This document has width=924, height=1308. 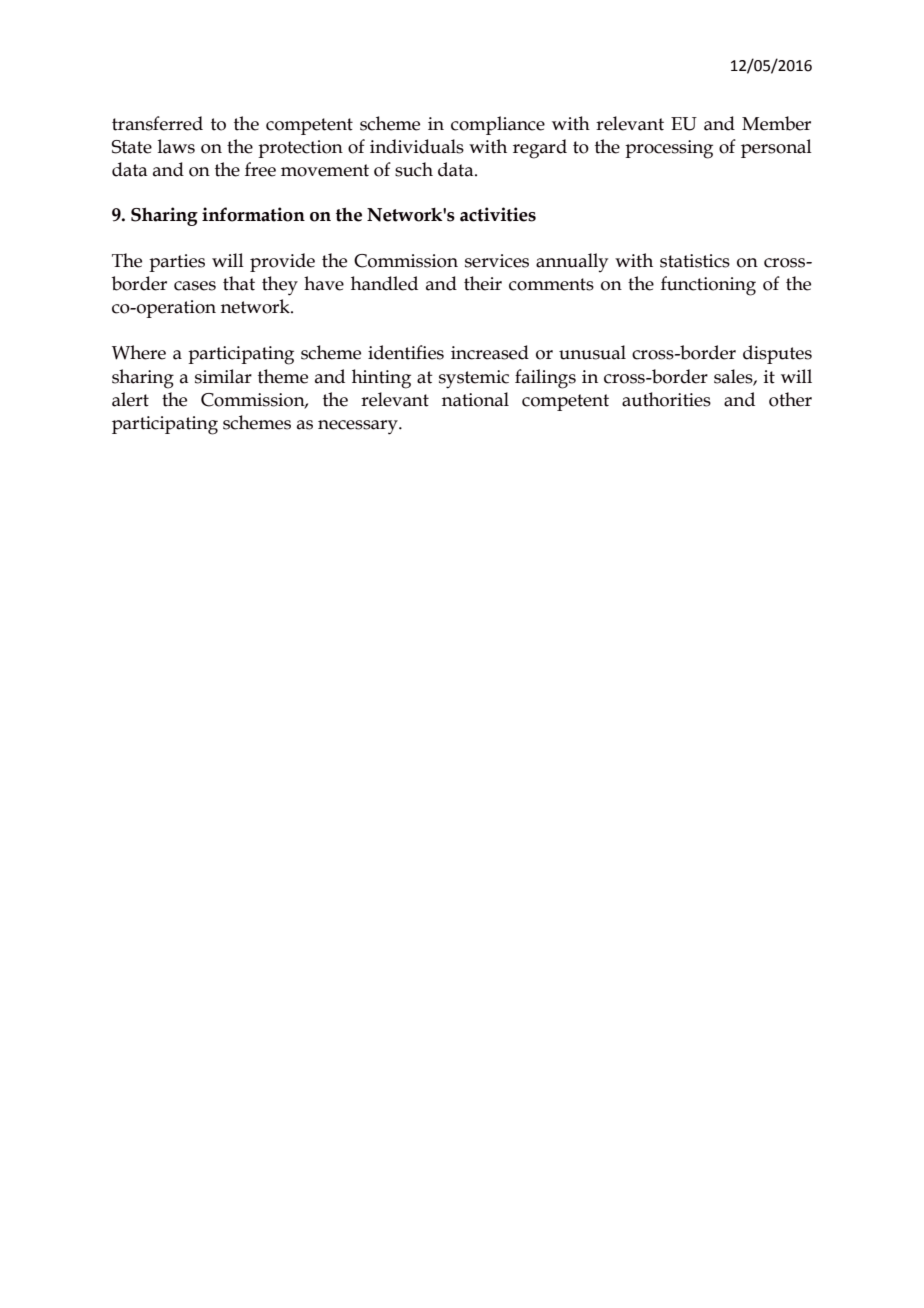 What do you see at coordinates (157, 123) in the document?
I see `transferred` at bounding box center [157, 123].
